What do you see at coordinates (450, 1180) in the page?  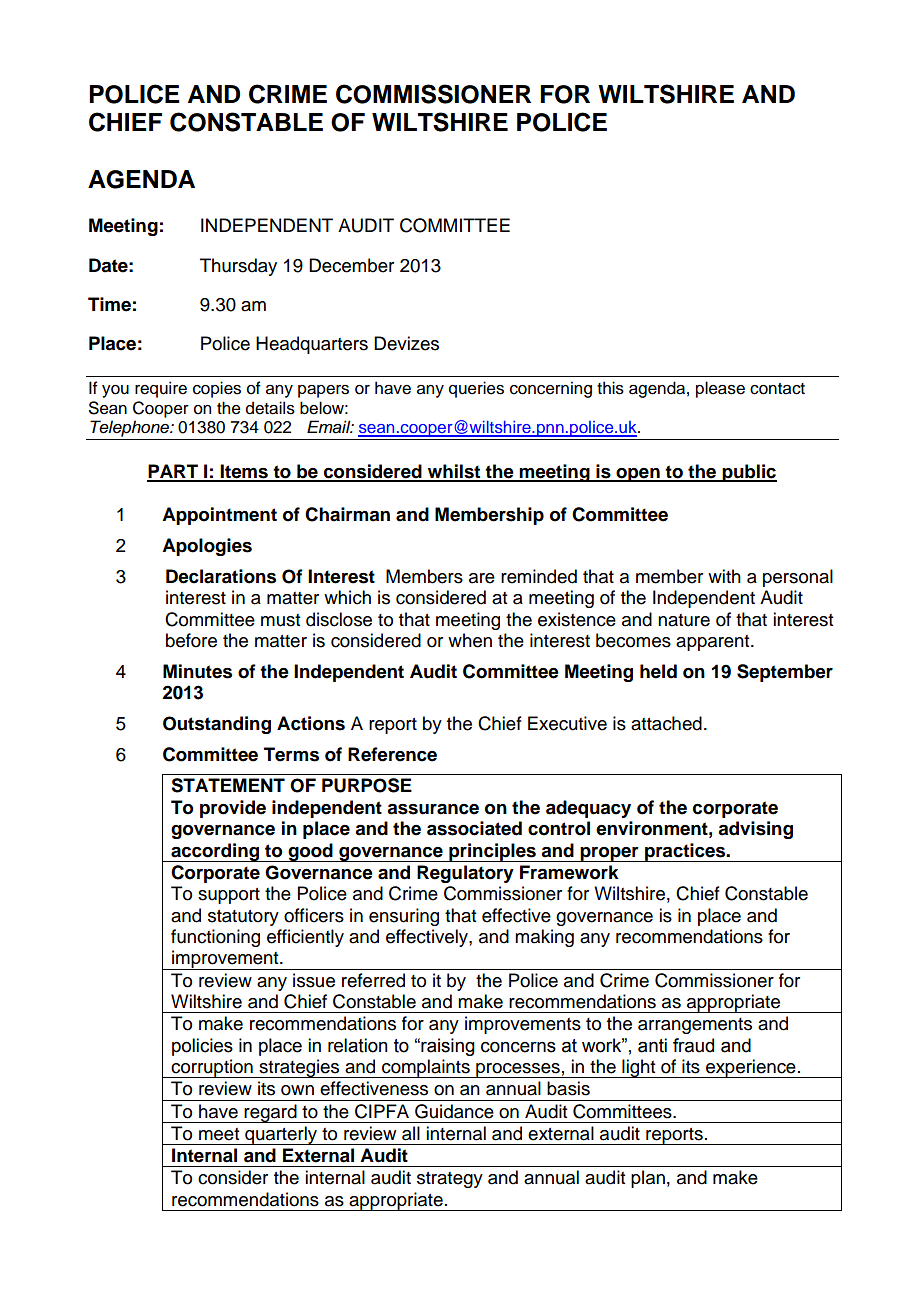 I see `strategy` at bounding box center [450, 1180].
